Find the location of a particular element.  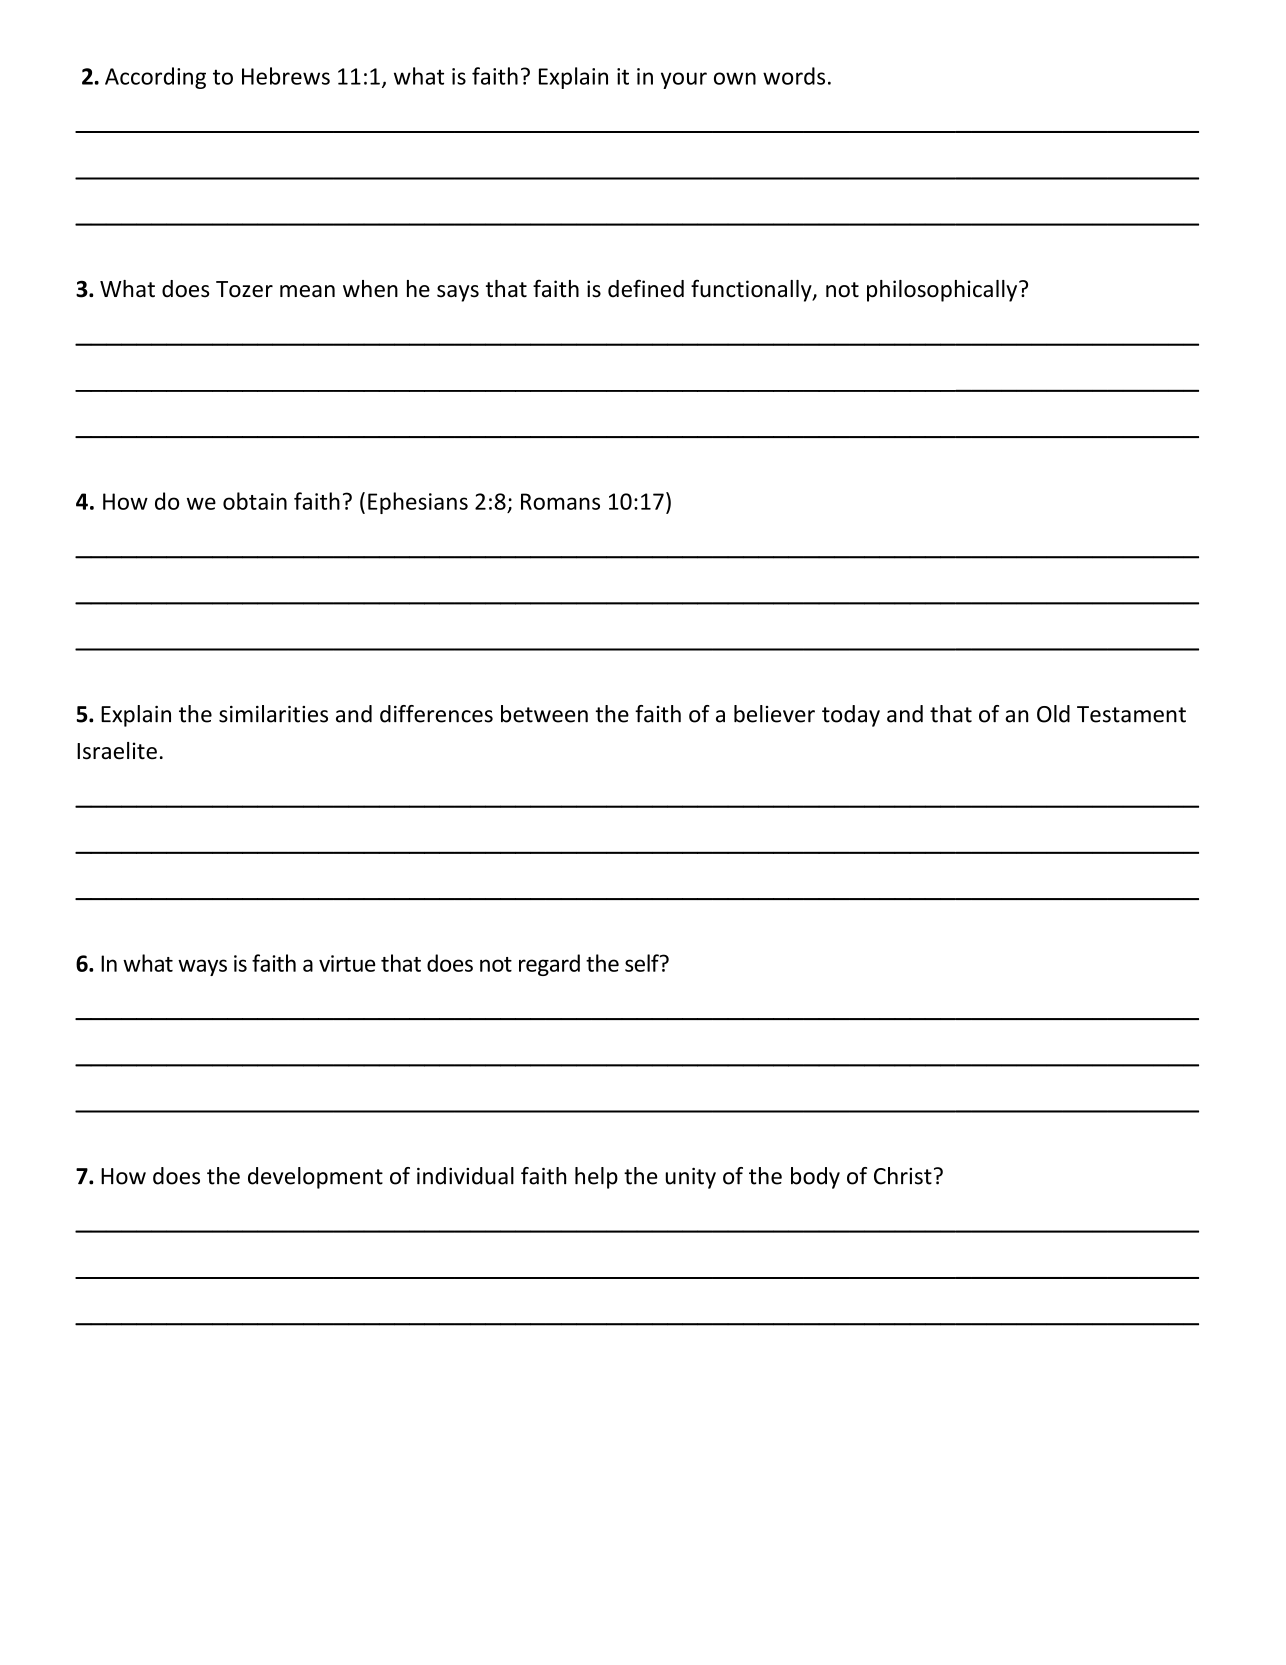

development is located at coordinates (315, 1178).
